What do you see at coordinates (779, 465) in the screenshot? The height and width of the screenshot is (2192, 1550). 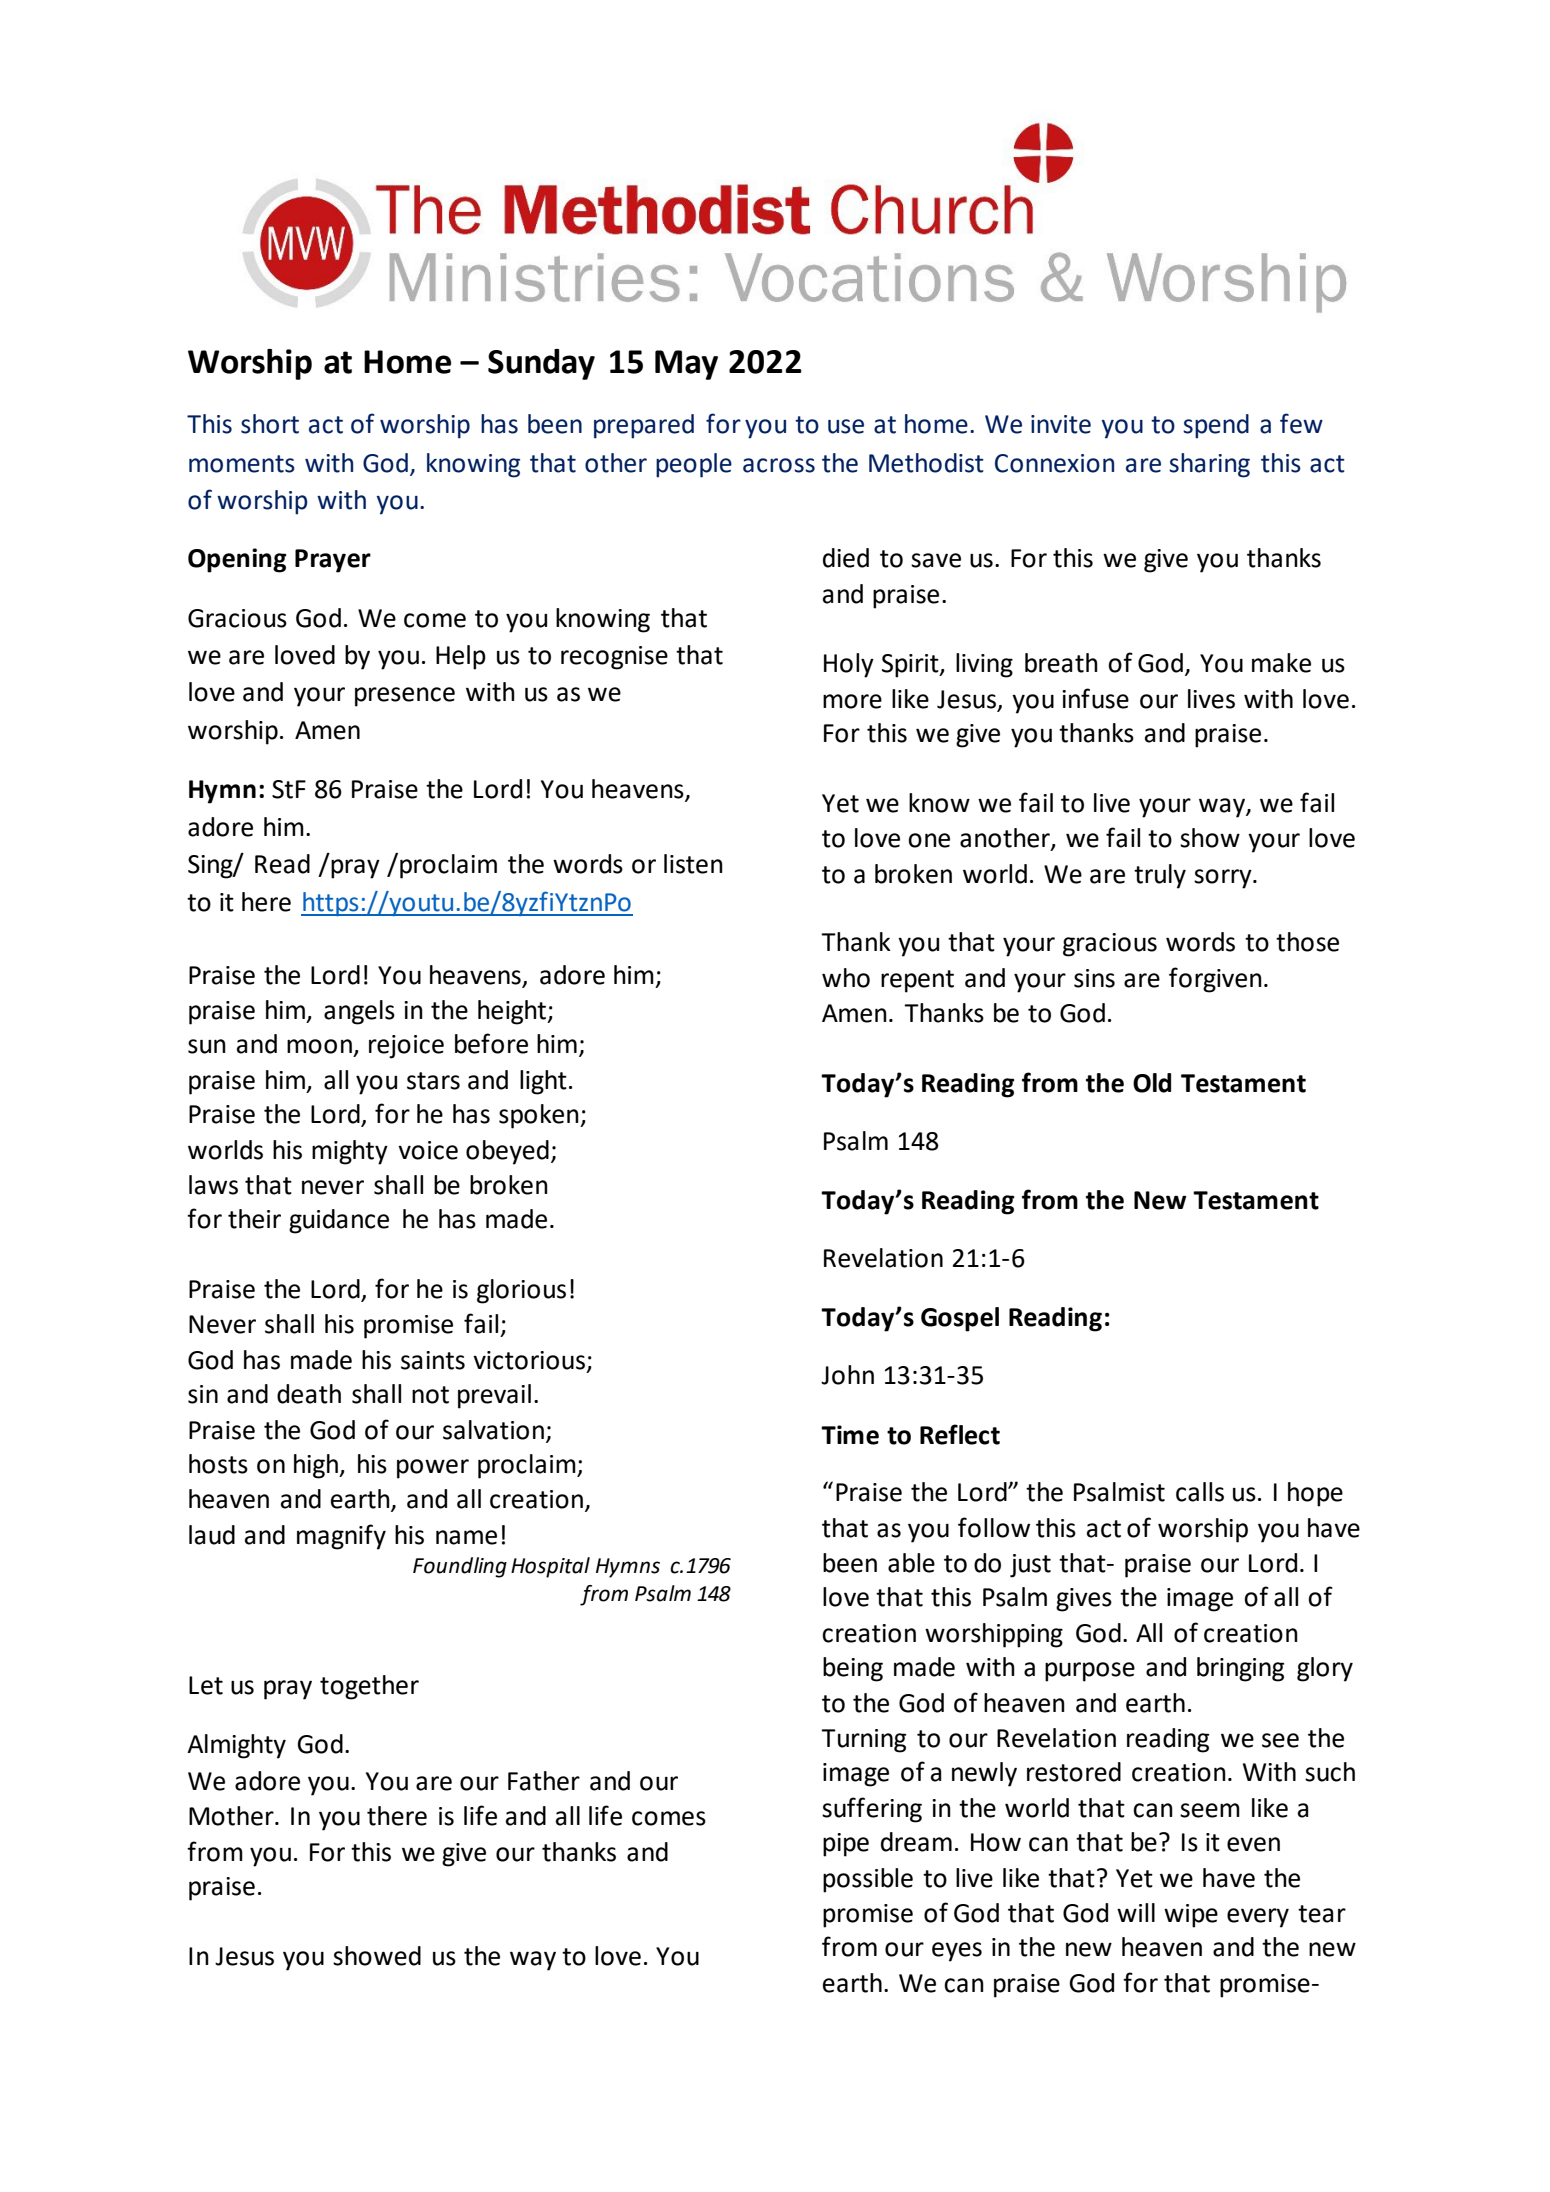 I see `across` at bounding box center [779, 465].
